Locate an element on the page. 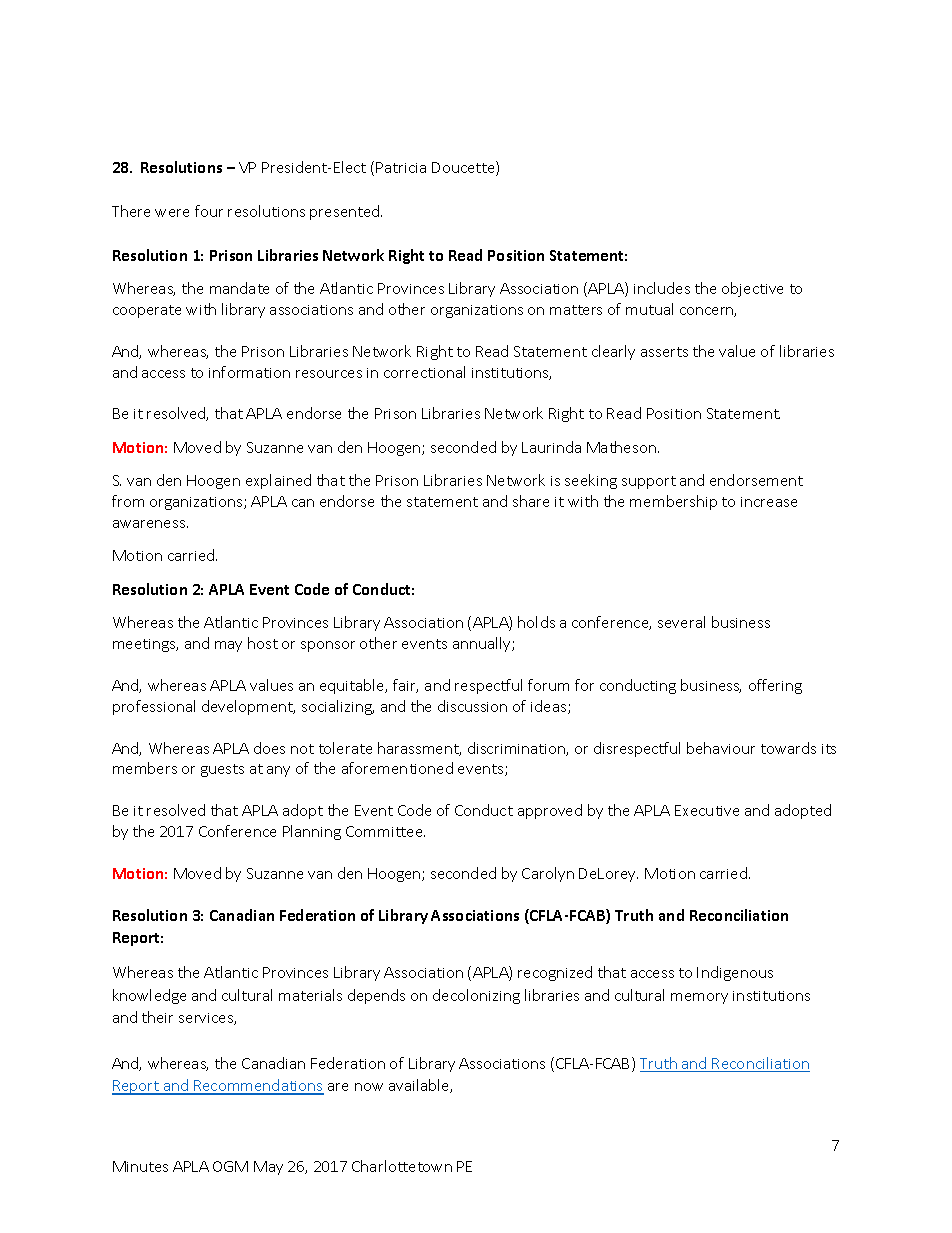  information is located at coordinates (249, 372).
